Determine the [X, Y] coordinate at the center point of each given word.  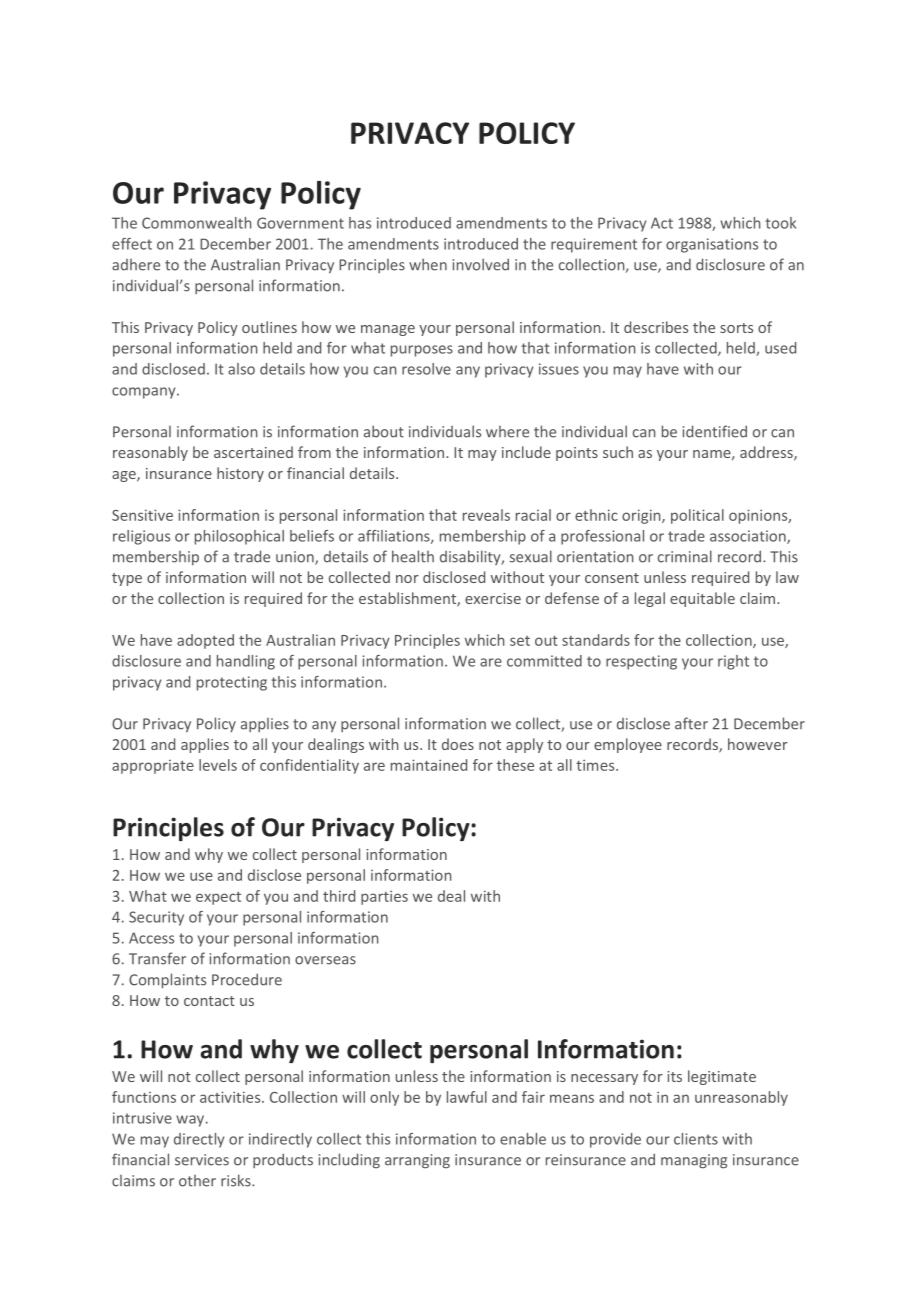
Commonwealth [196, 223]
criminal [685, 556]
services [202, 1160]
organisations [712, 245]
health [413, 556]
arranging [417, 1161]
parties [384, 897]
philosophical [239, 537]
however [758, 744]
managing [694, 1161]
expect [218, 898]
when [428, 264]
